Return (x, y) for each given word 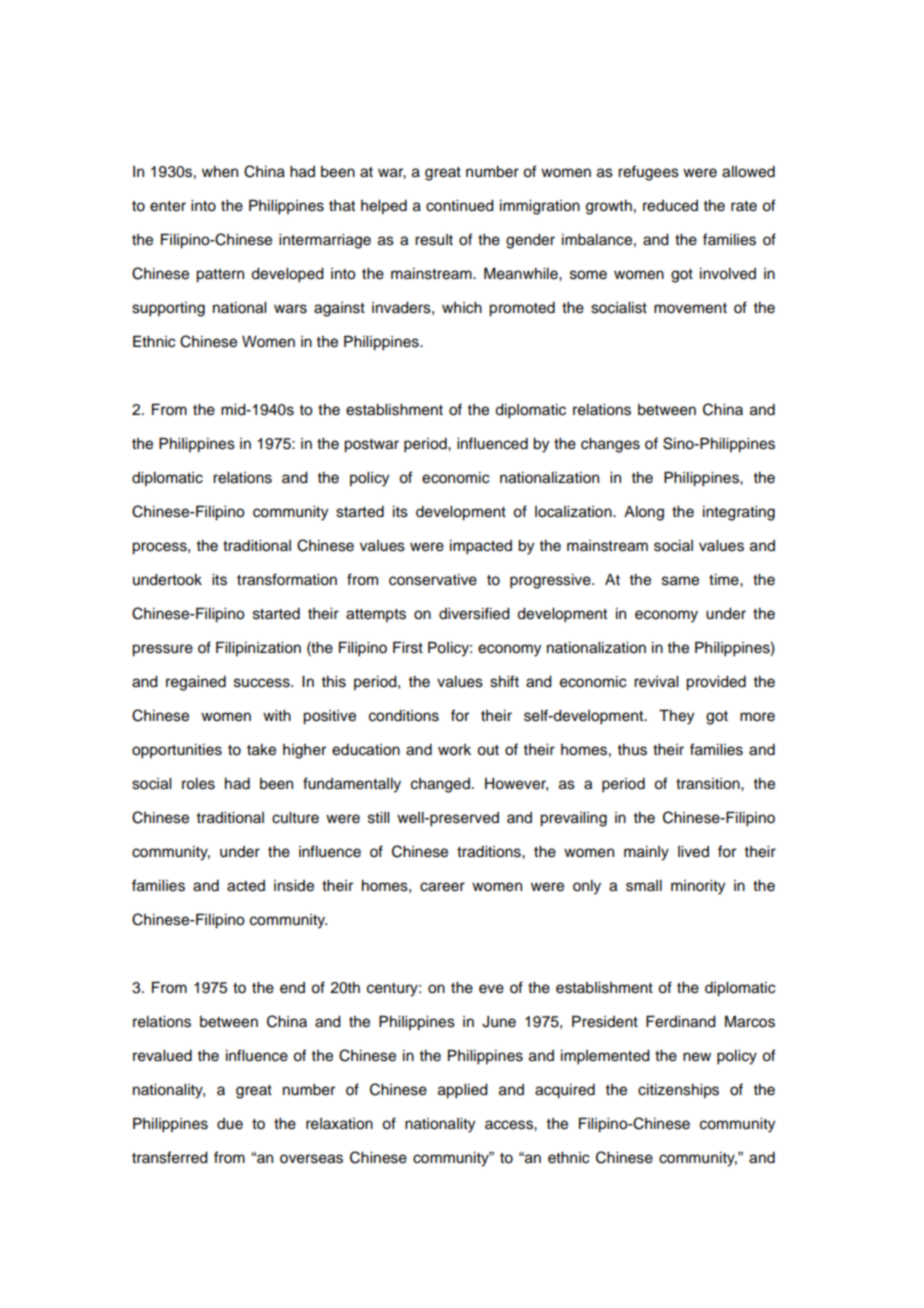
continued (460, 206)
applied (463, 1091)
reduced (670, 206)
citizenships (678, 1091)
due (230, 1124)
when (220, 172)
